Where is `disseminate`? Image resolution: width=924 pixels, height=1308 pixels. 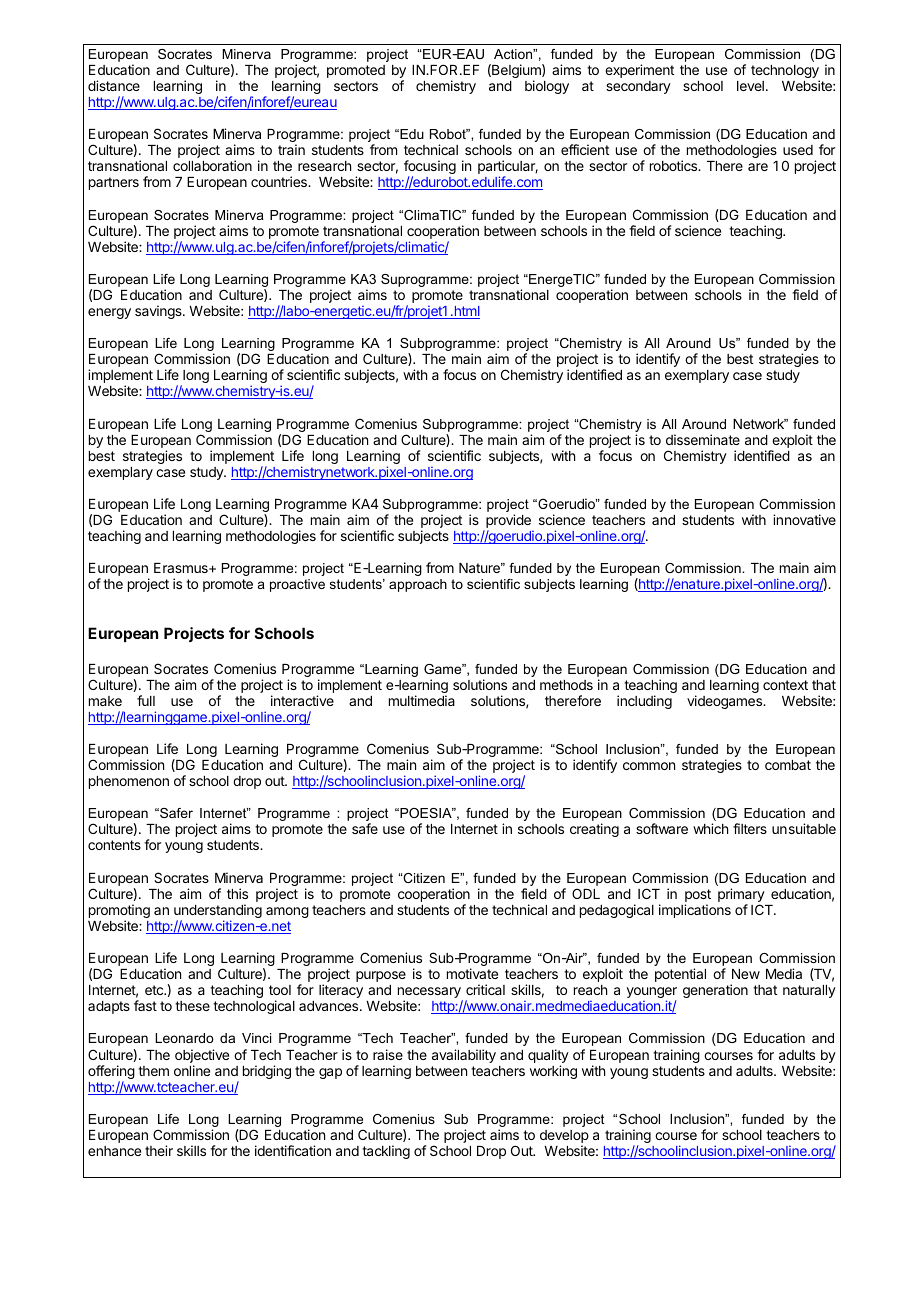
disseminate is located at coordinates (703, 439).
